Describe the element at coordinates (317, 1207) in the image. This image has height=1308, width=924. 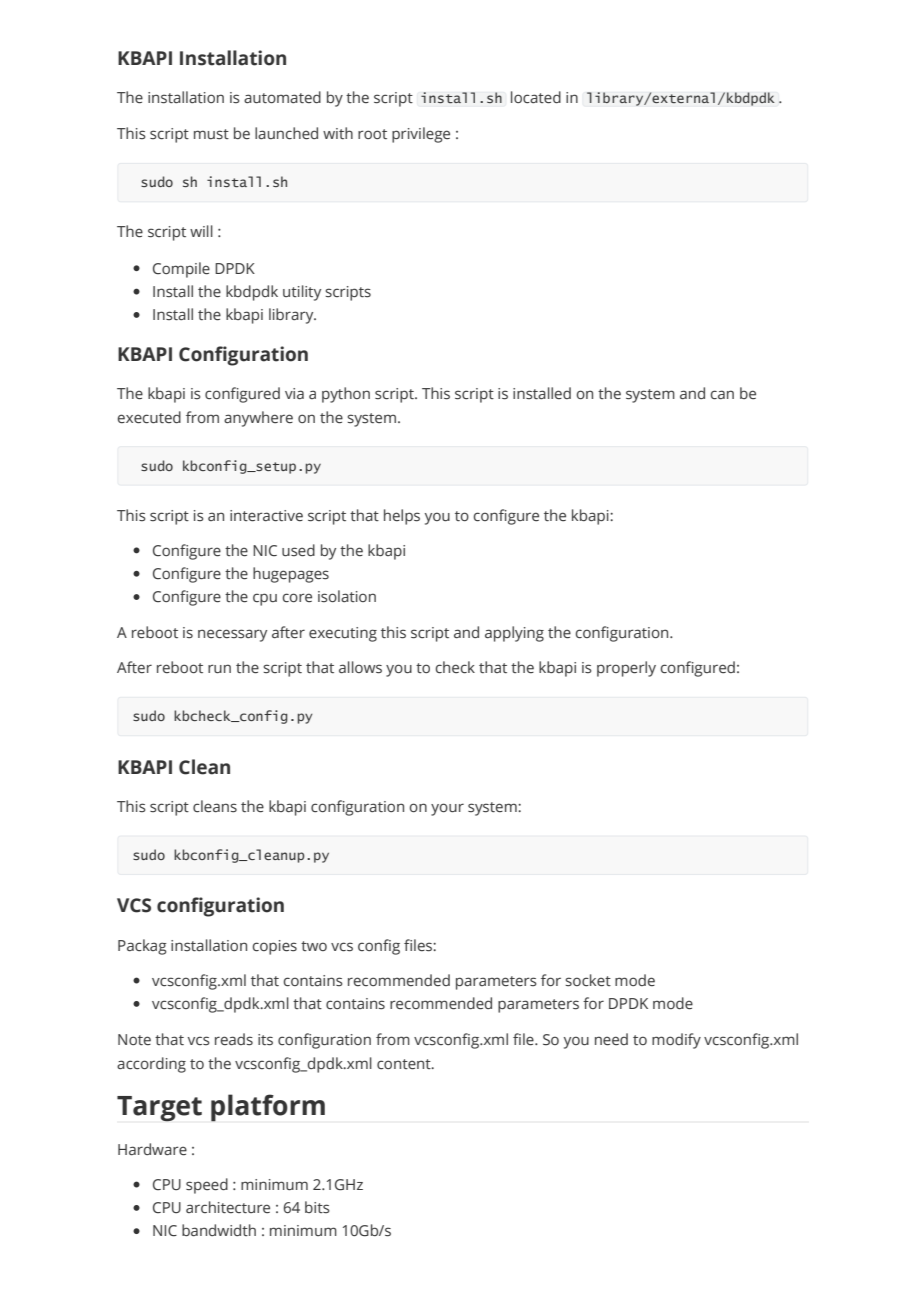
I see `bits` at that location.
